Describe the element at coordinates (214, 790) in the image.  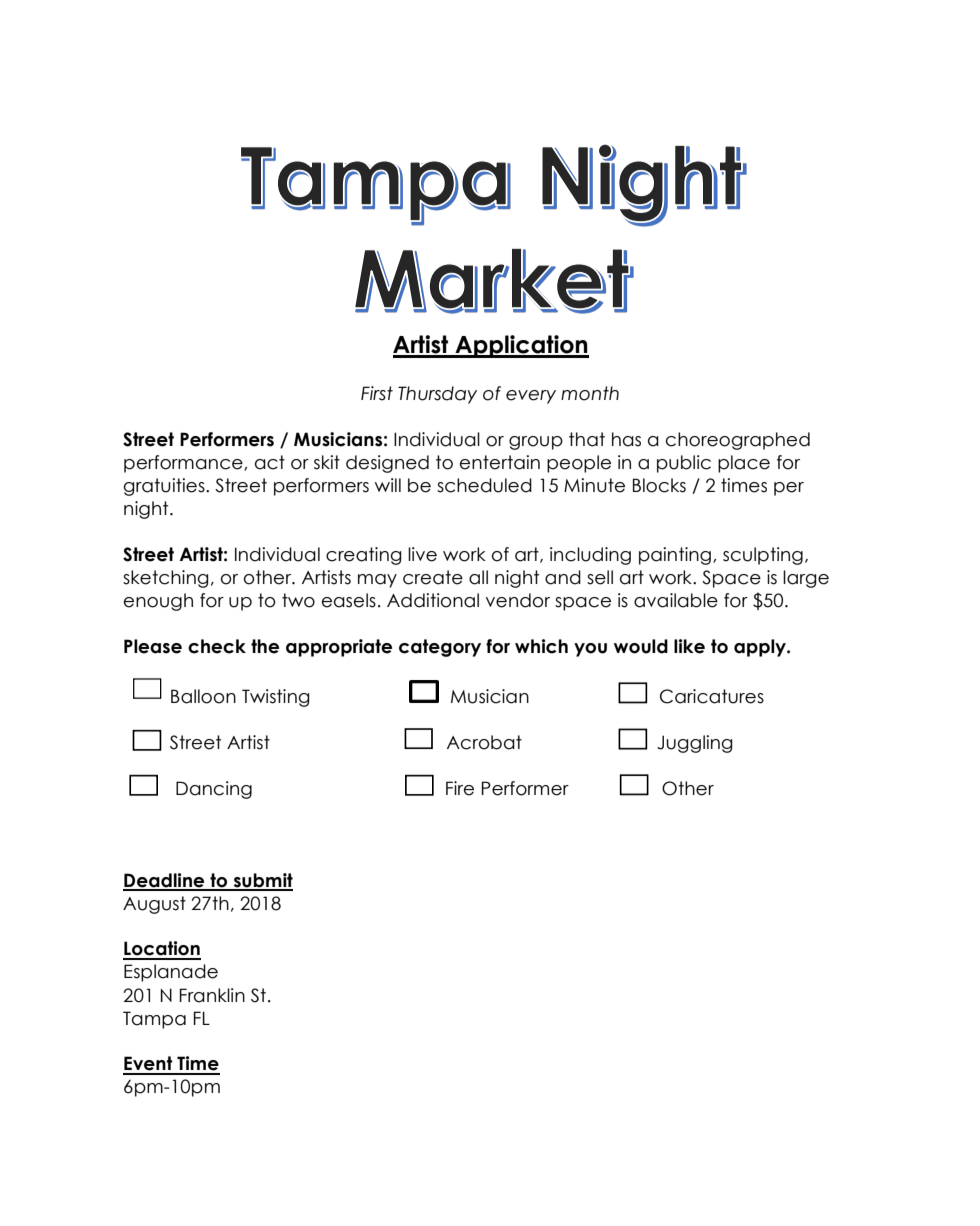
I see `Dancing` at that location.
